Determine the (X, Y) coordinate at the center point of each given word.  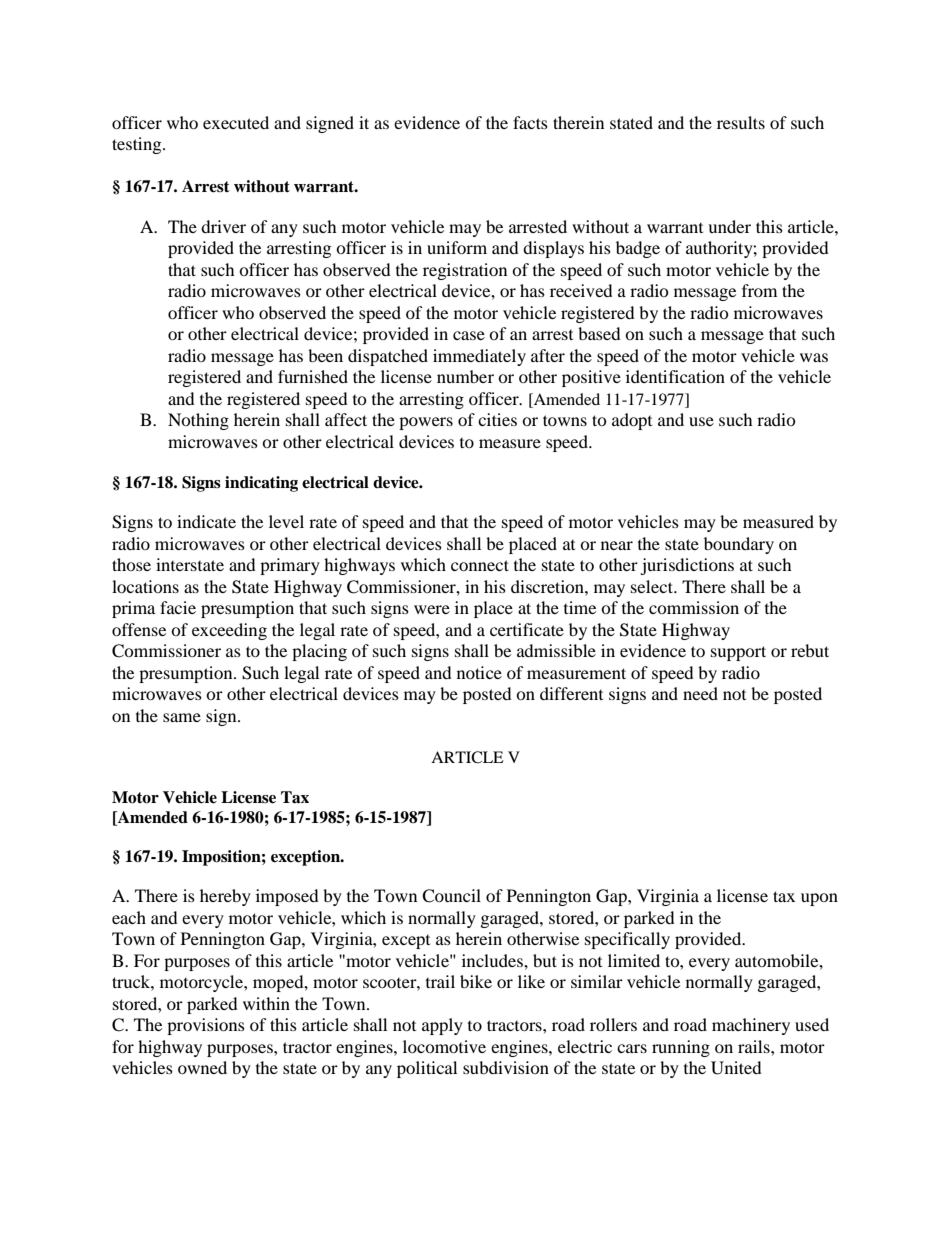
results (741, 122)
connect (480, 565)
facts (530, 122)
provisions (206, 1026)
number (465, 376)
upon (819, 899)
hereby (225, 897)
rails (755, 1046)
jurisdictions (687, 566)
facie (178, 607)
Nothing (198, 421)
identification (675, 376)
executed (236, 122)
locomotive (444, 1046)
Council (451, 896)
